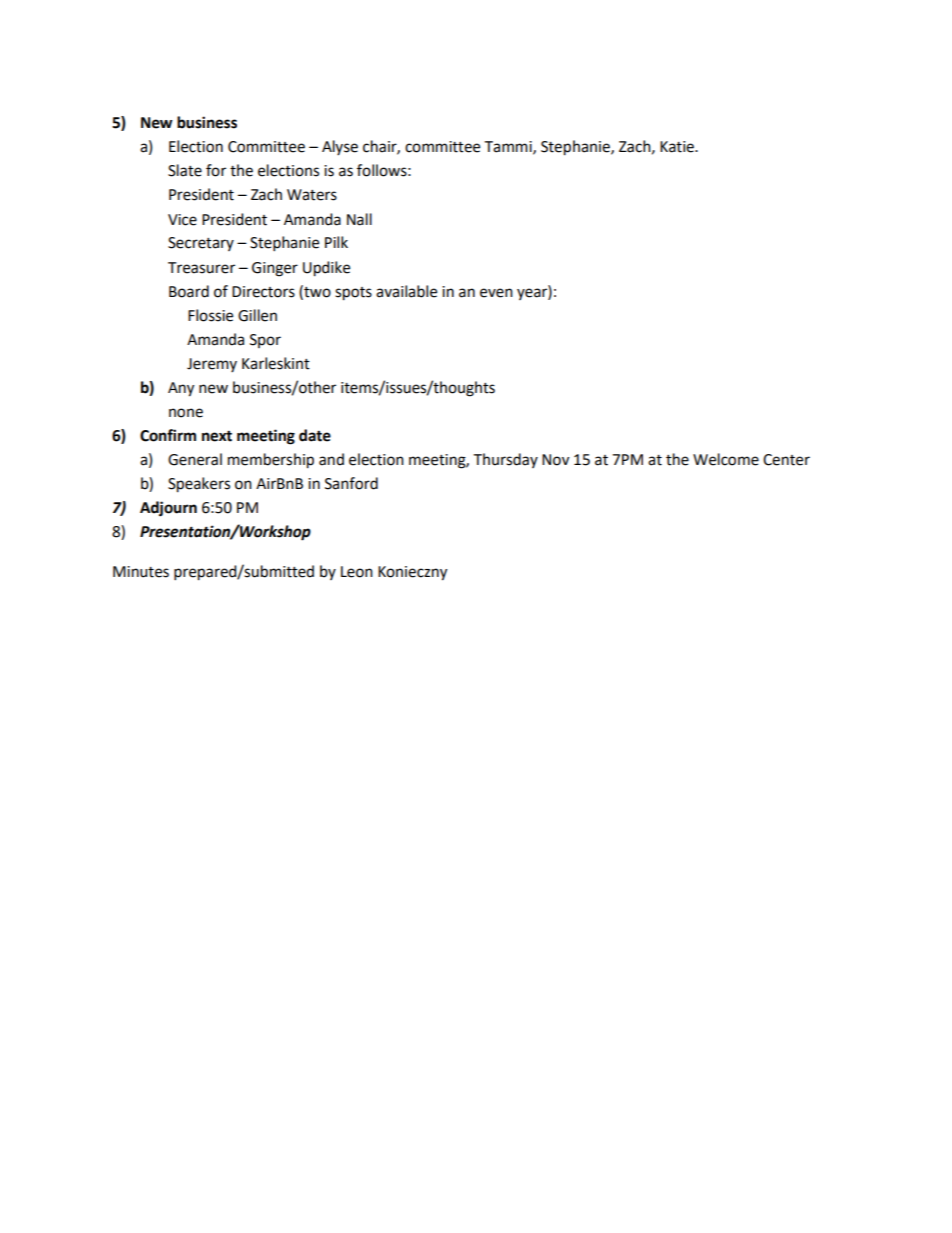  I want to click on Katie, so click(678, 147).
